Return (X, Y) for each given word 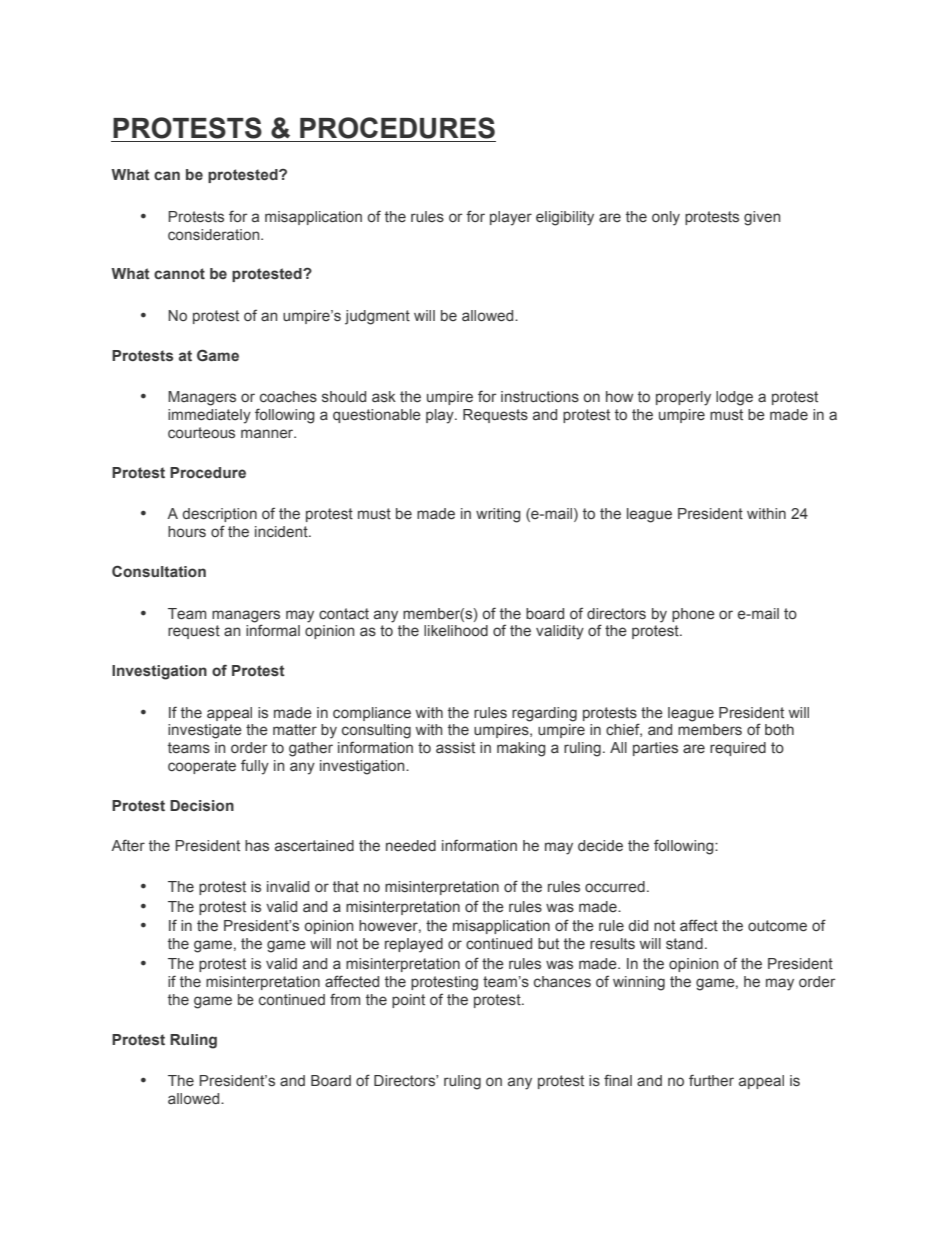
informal (273, 629)
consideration (215, 234)
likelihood (456, 630)
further (711, 1080)
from (345, 999)
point (408, 1001)
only (666, 218)
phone (693, 615)
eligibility (565, 218)
